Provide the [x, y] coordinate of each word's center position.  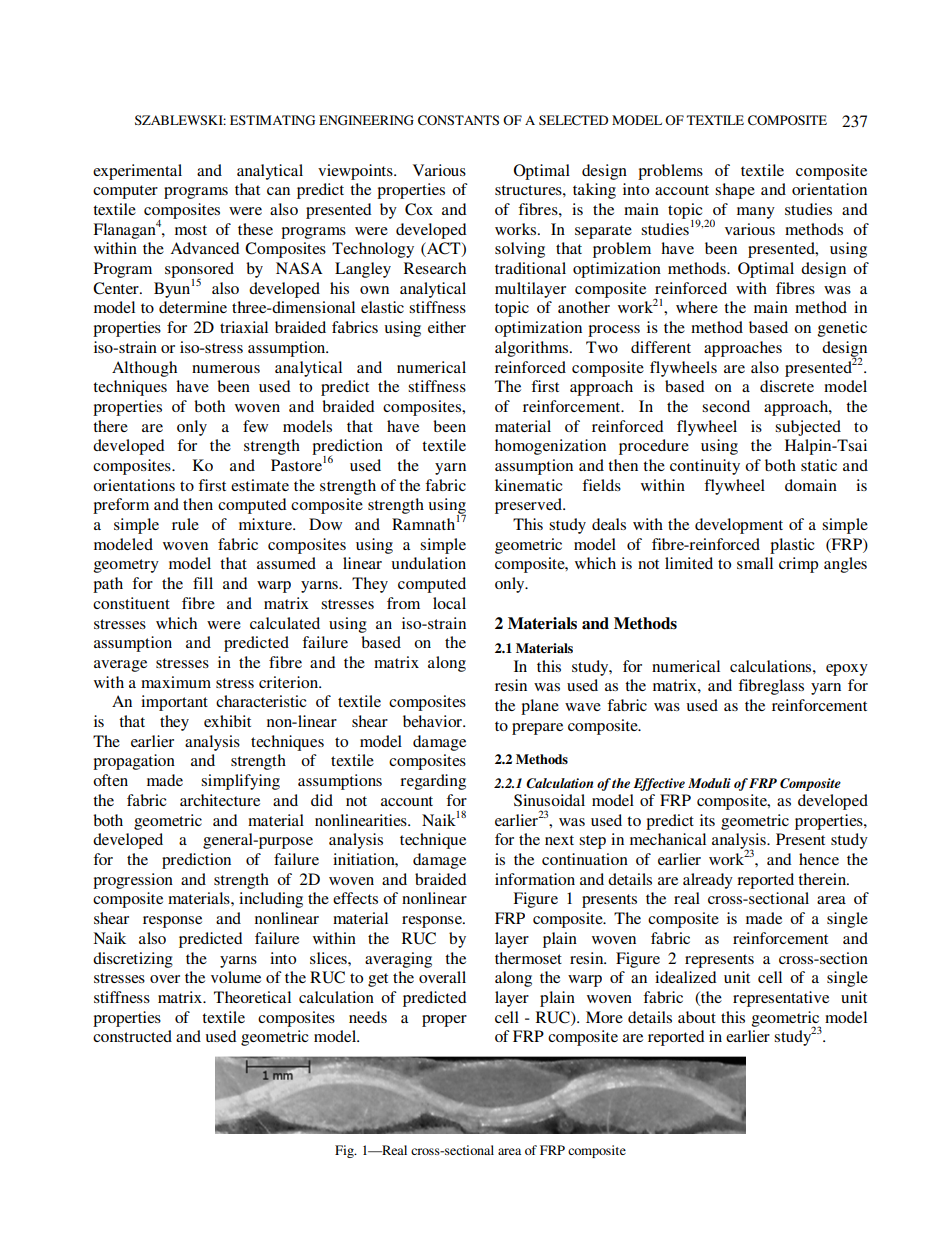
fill [203, 583]
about [697, 1017]
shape [735, 191]
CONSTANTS [458, 120]
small [755, 563]
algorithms [533, 349]
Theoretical [252, 997]
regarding [433, 782]
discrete [787, 386]
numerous [226, 369]
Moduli [709, 783]
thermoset [528, 958]
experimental [137, 172]
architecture [220, 800]
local [449, 603]
